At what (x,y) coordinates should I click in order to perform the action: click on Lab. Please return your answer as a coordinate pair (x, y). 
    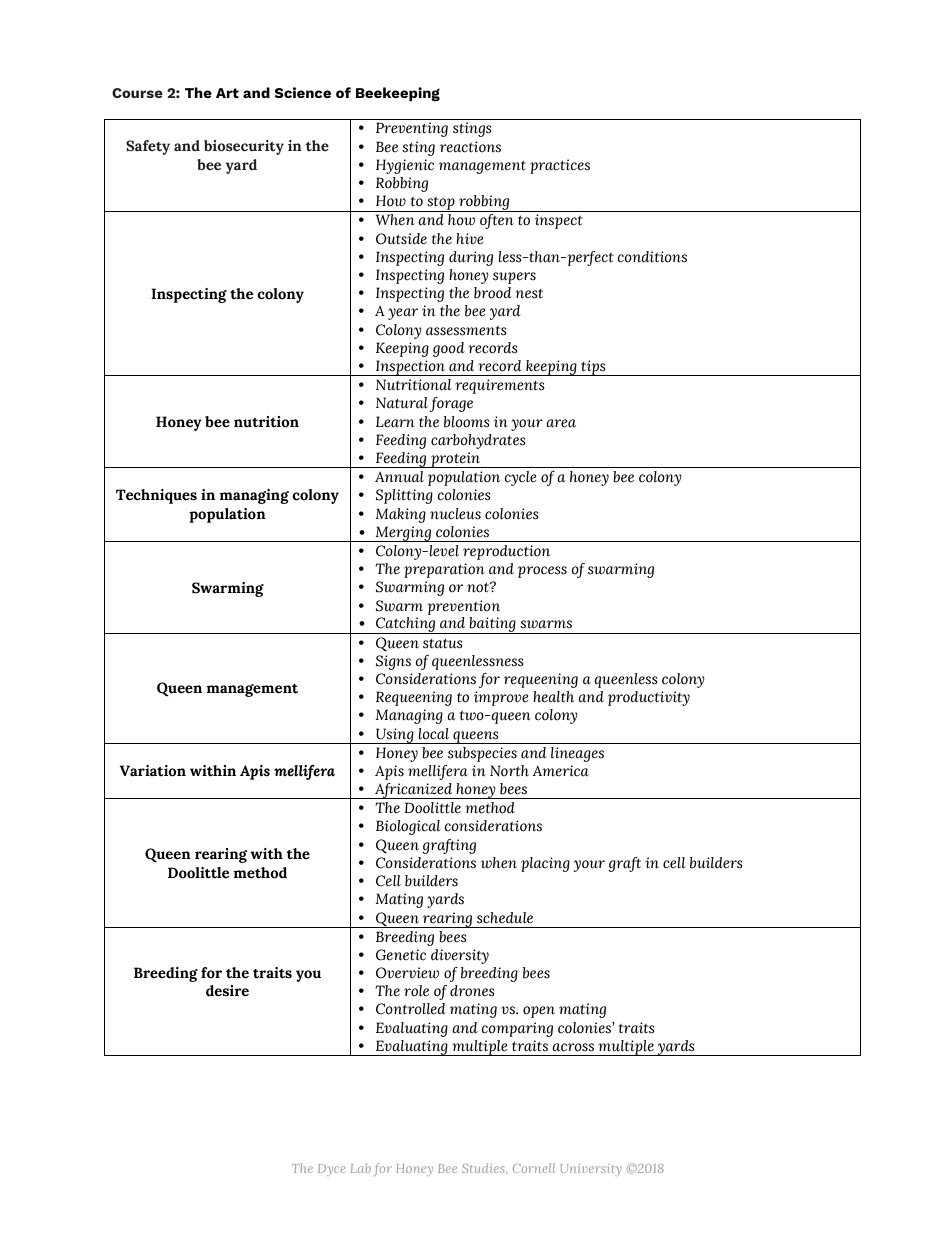
    Looking at the image, I should click on (360, 1168).
